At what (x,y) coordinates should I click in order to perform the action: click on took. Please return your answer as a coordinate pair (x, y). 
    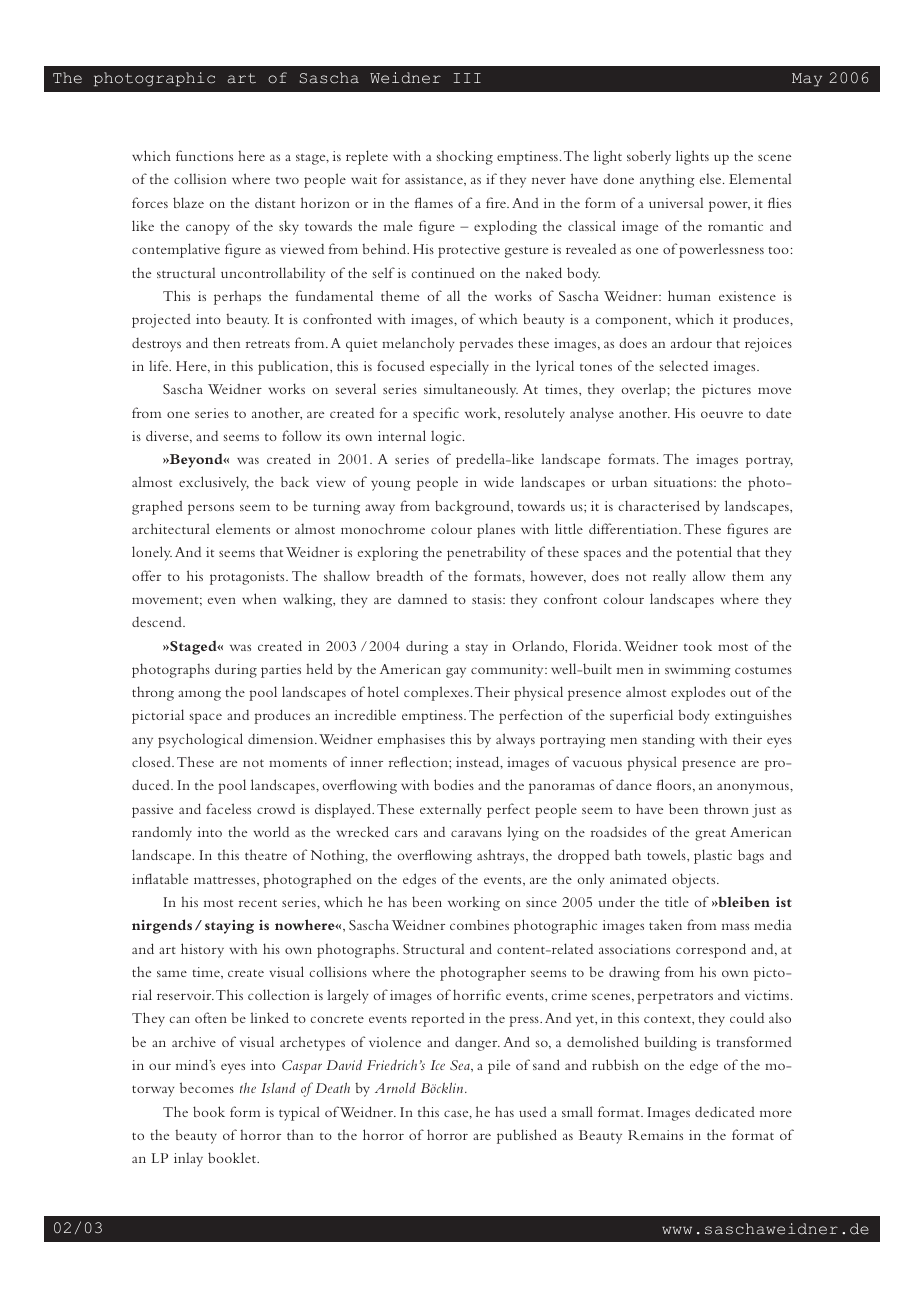
    Looking at the image, I should click on (698, 645).
